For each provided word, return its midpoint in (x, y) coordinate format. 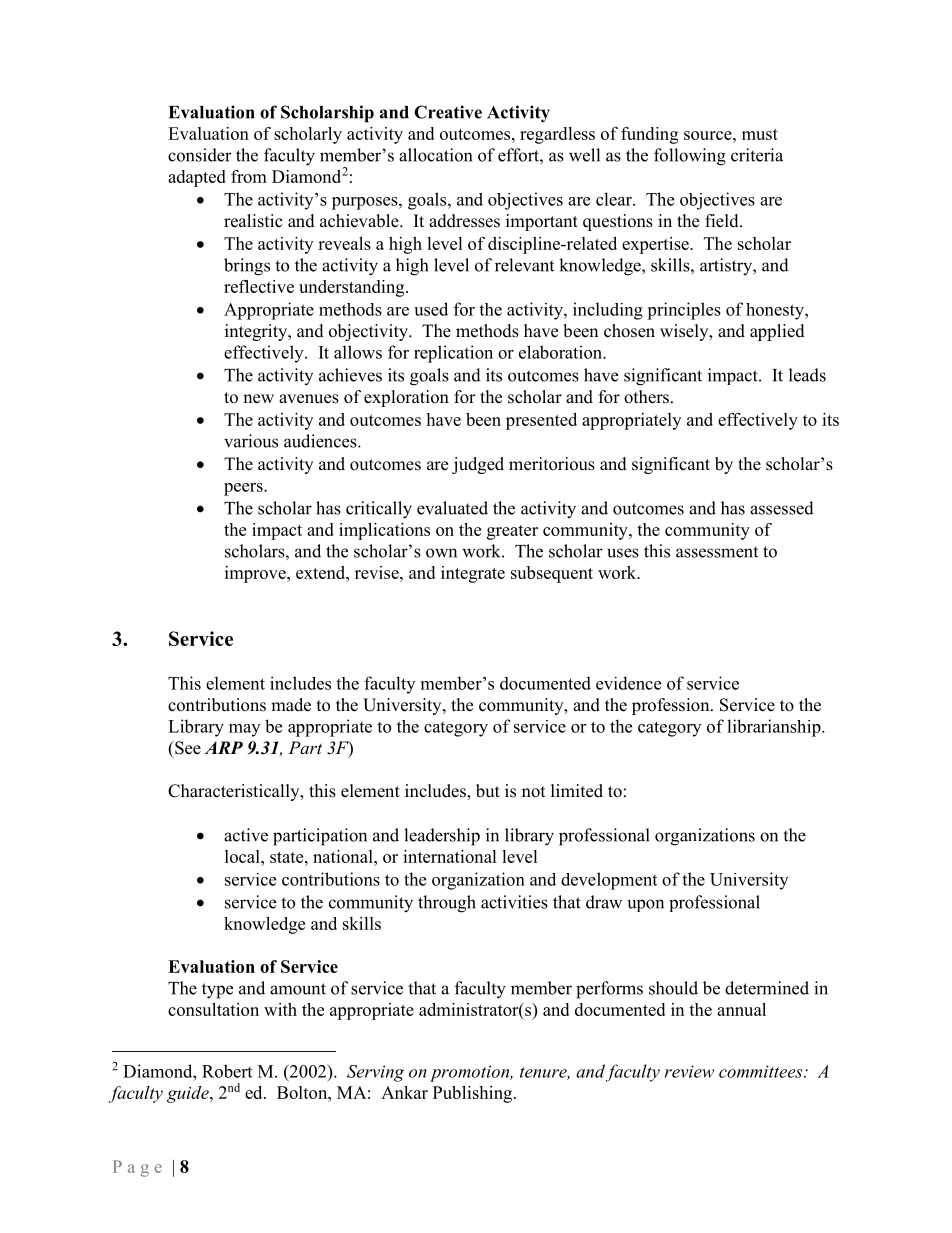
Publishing (474, 1094)
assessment (717, 552)
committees (762, 1071)
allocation (435, 155)
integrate (473, 574)
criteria (757, 155)
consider (200, 155)
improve (256, 574)
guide (189, 1094)
